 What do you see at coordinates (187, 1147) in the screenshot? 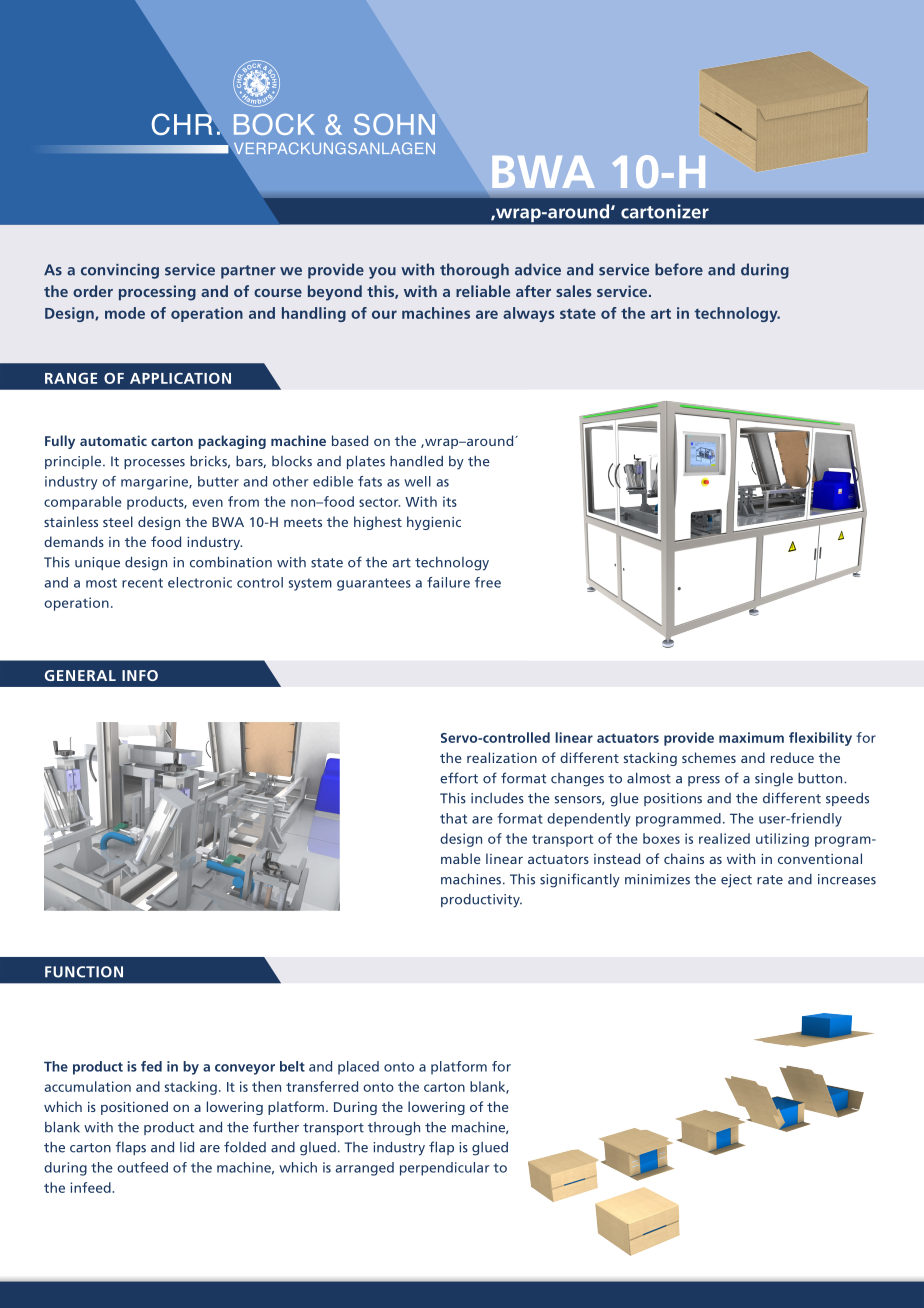
I see `lid` at bounding box center [187, 1147].
